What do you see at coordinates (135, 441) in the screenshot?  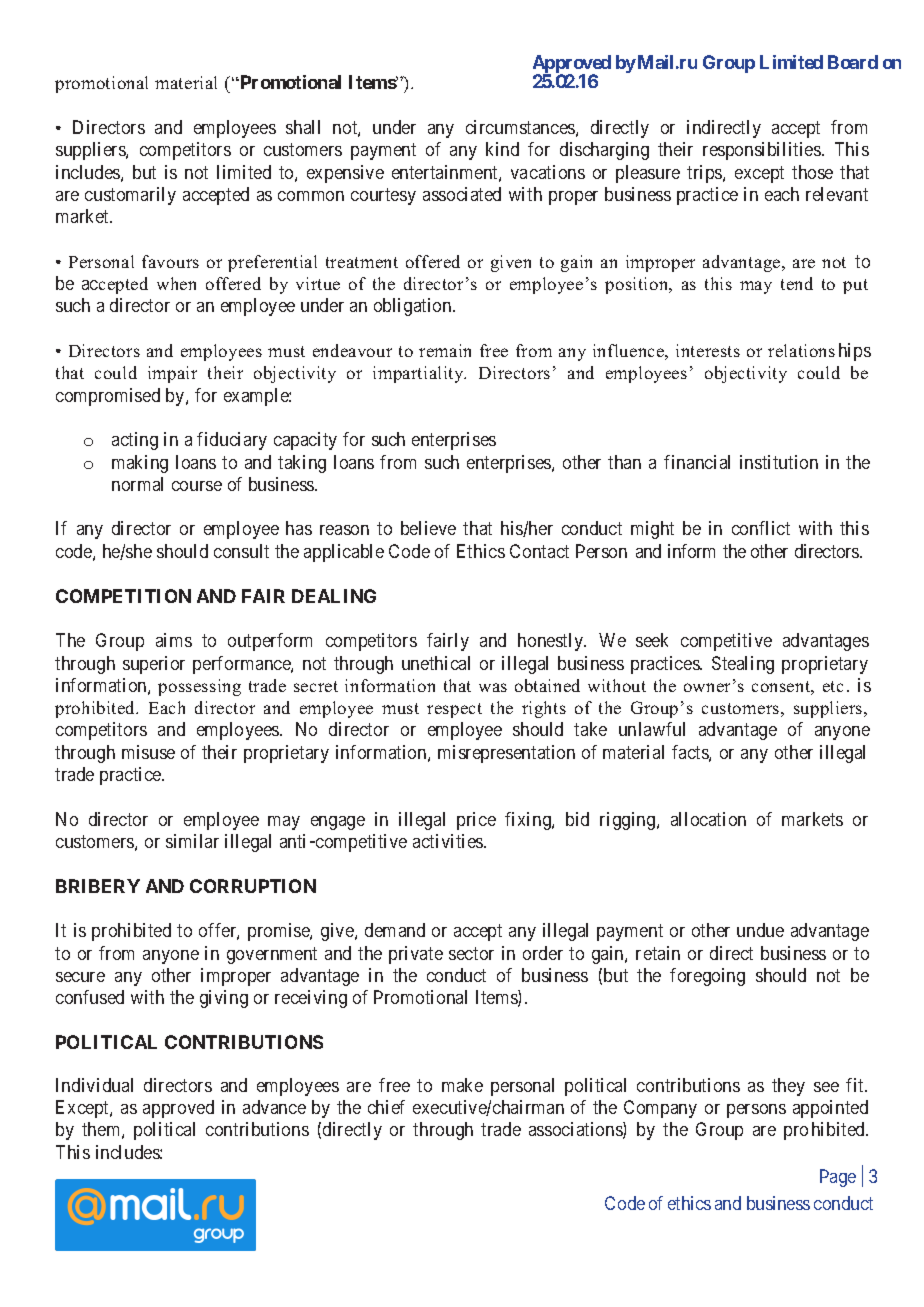 I see `acting` at bounding box center [135, 441].
